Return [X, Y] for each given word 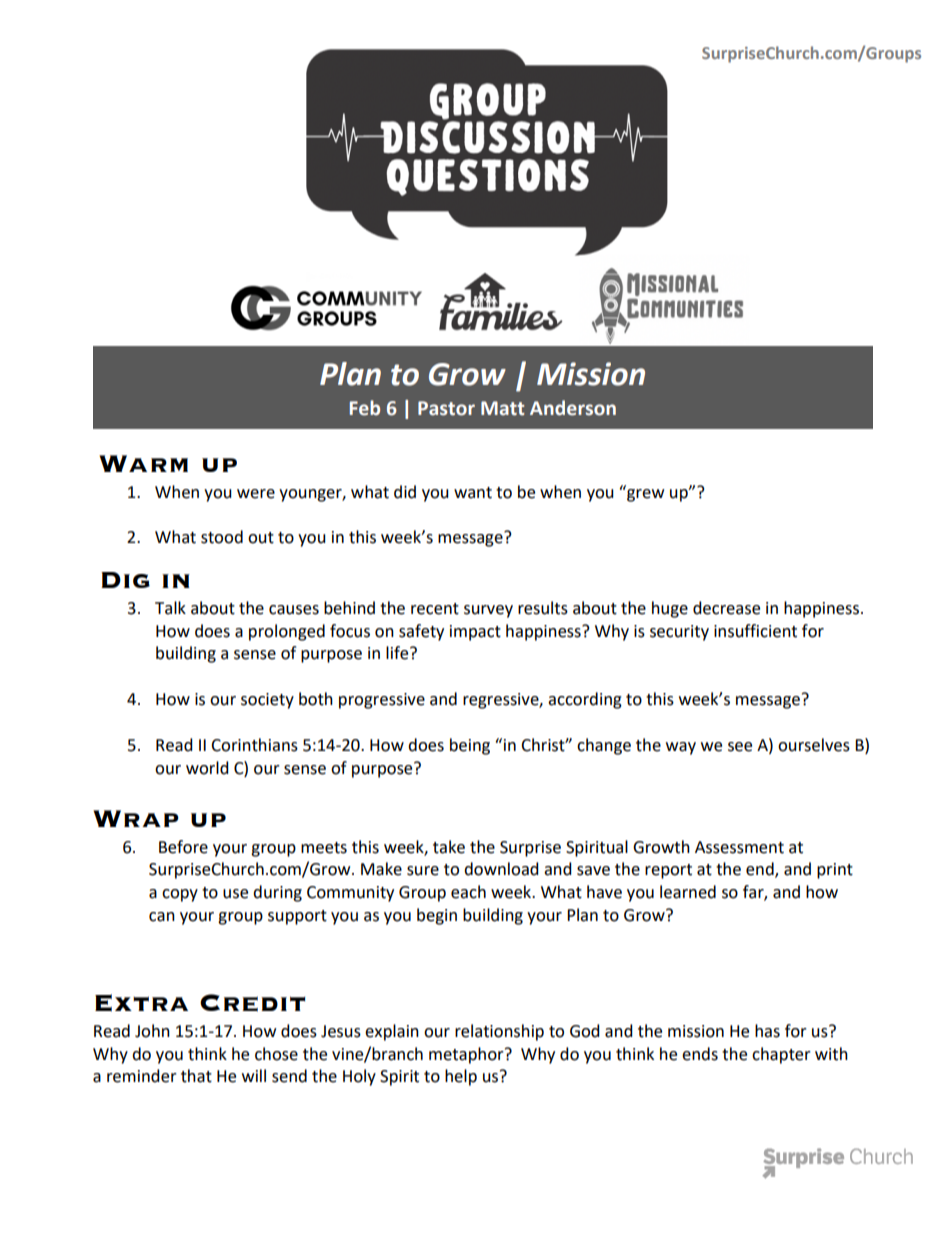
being [470, 746]
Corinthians [254, 745]
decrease [726, 608]
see [740, 747]
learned [688, 892]
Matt [502, 408]
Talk [170, 608]
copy [180, 895]
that [196, 1076]
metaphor [467, 1055]
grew [644, 494]
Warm [143, 463]
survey [488, 611]
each [468, 892]
